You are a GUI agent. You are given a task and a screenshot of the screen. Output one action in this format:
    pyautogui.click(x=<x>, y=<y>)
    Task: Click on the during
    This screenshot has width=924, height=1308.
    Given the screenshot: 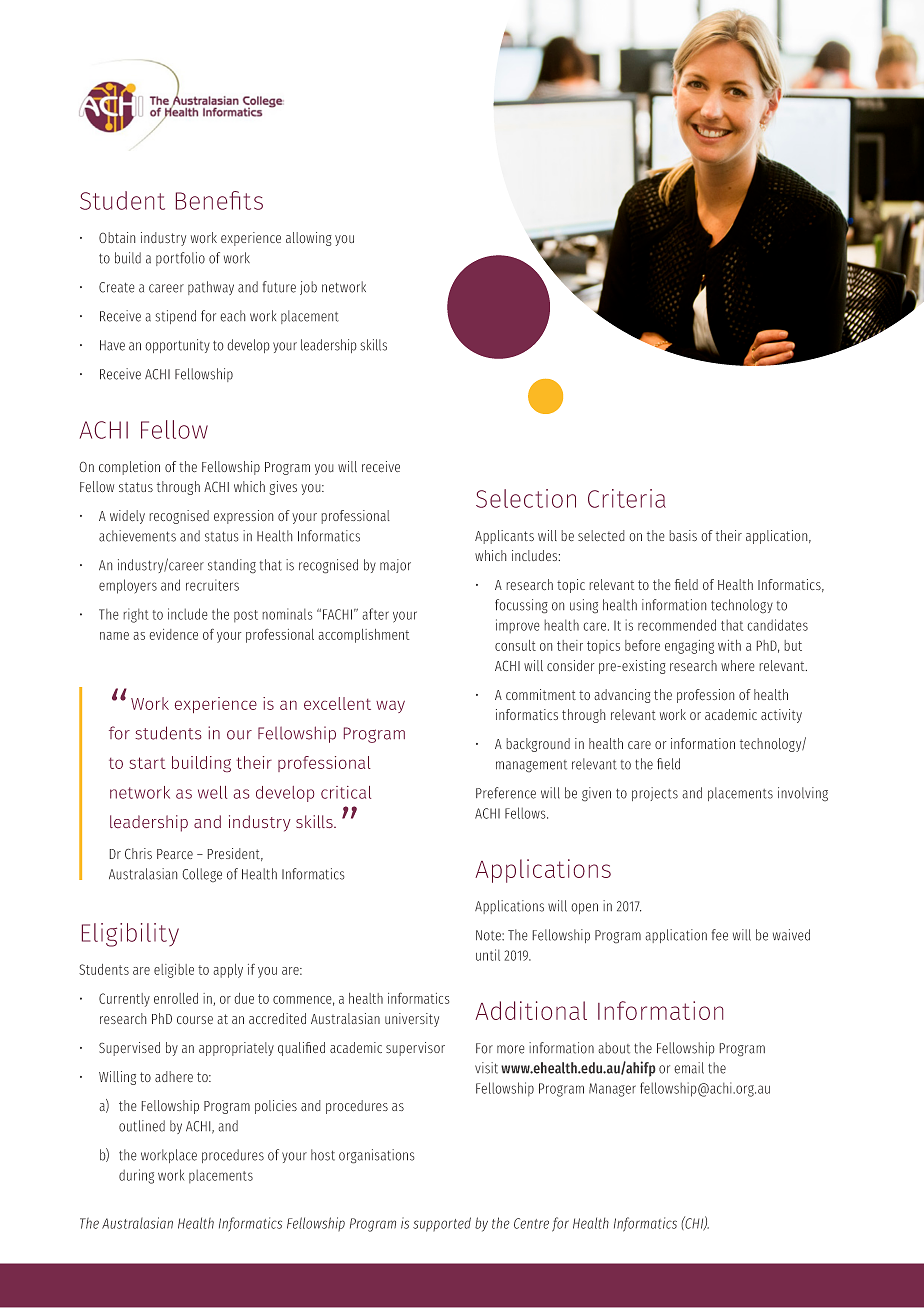 What is the action you would take?
    pyautogui.click(x=136, y=1176)
